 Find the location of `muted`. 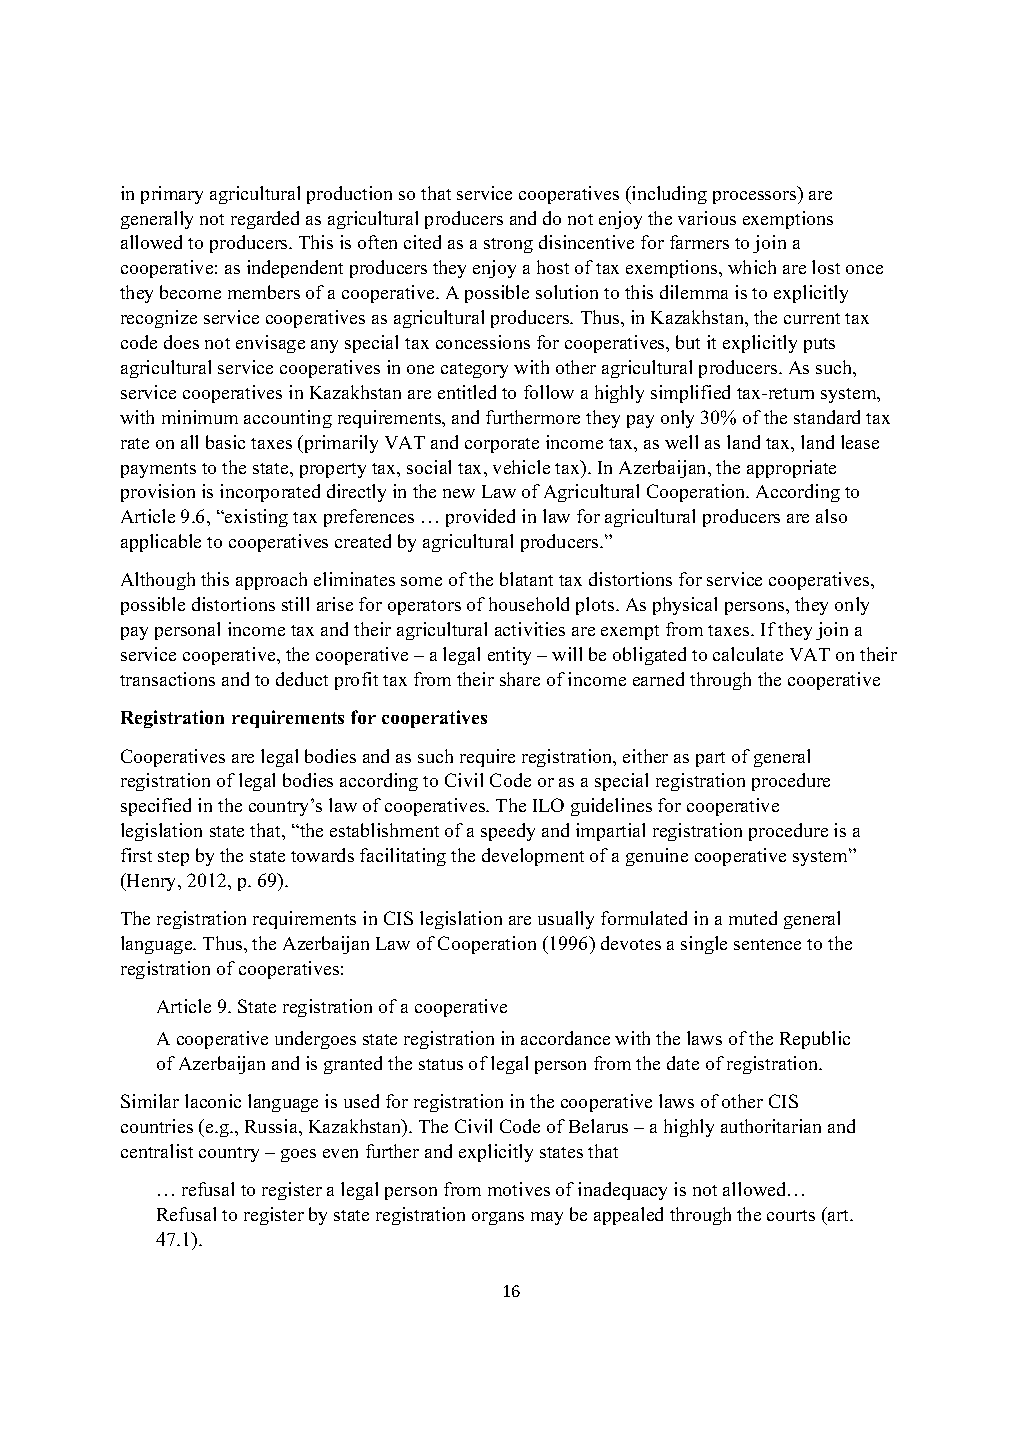

muted is located at coordinates (753, 918).
